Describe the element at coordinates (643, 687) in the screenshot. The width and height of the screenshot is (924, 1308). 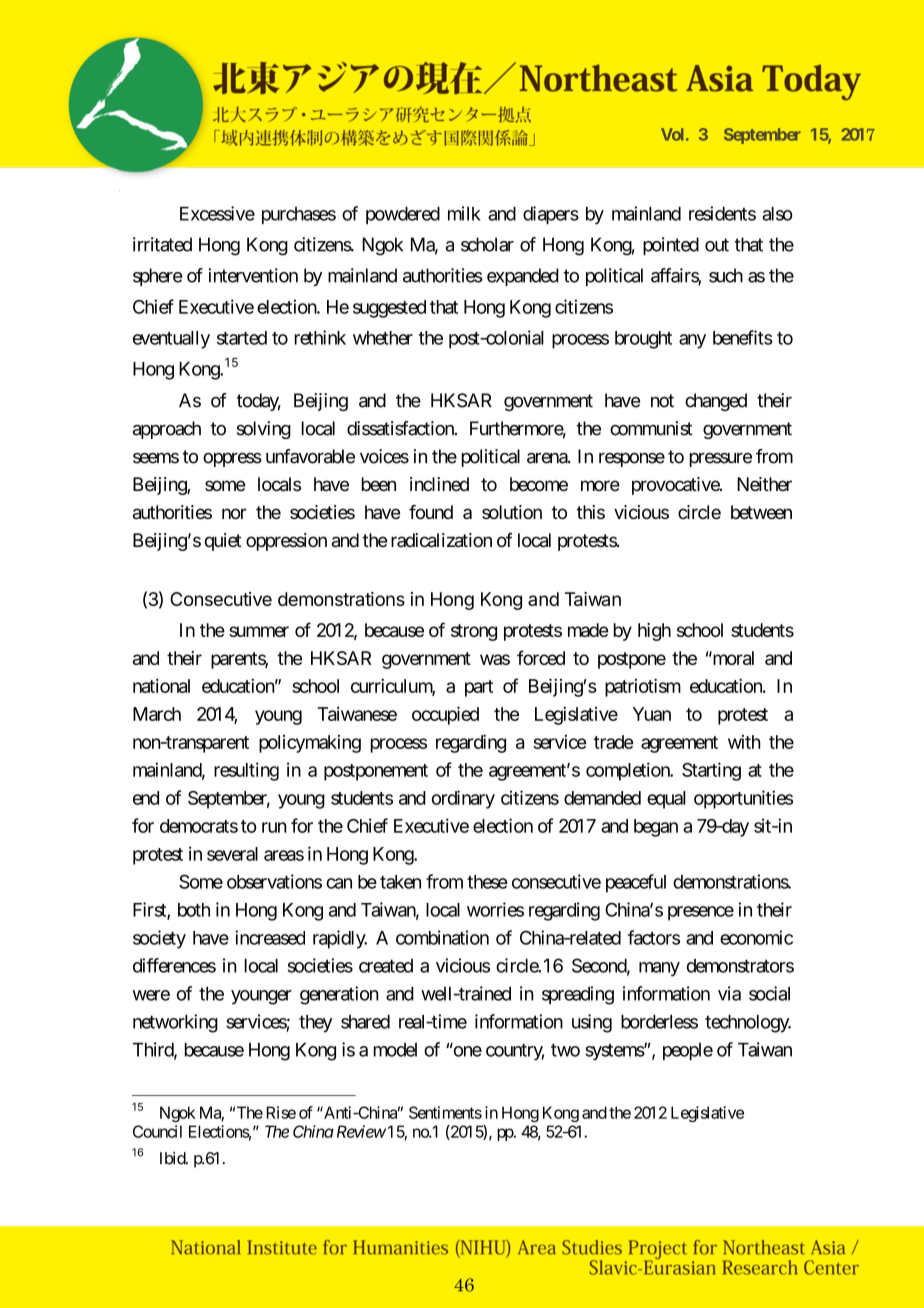
I see `patriotism` at that location.
